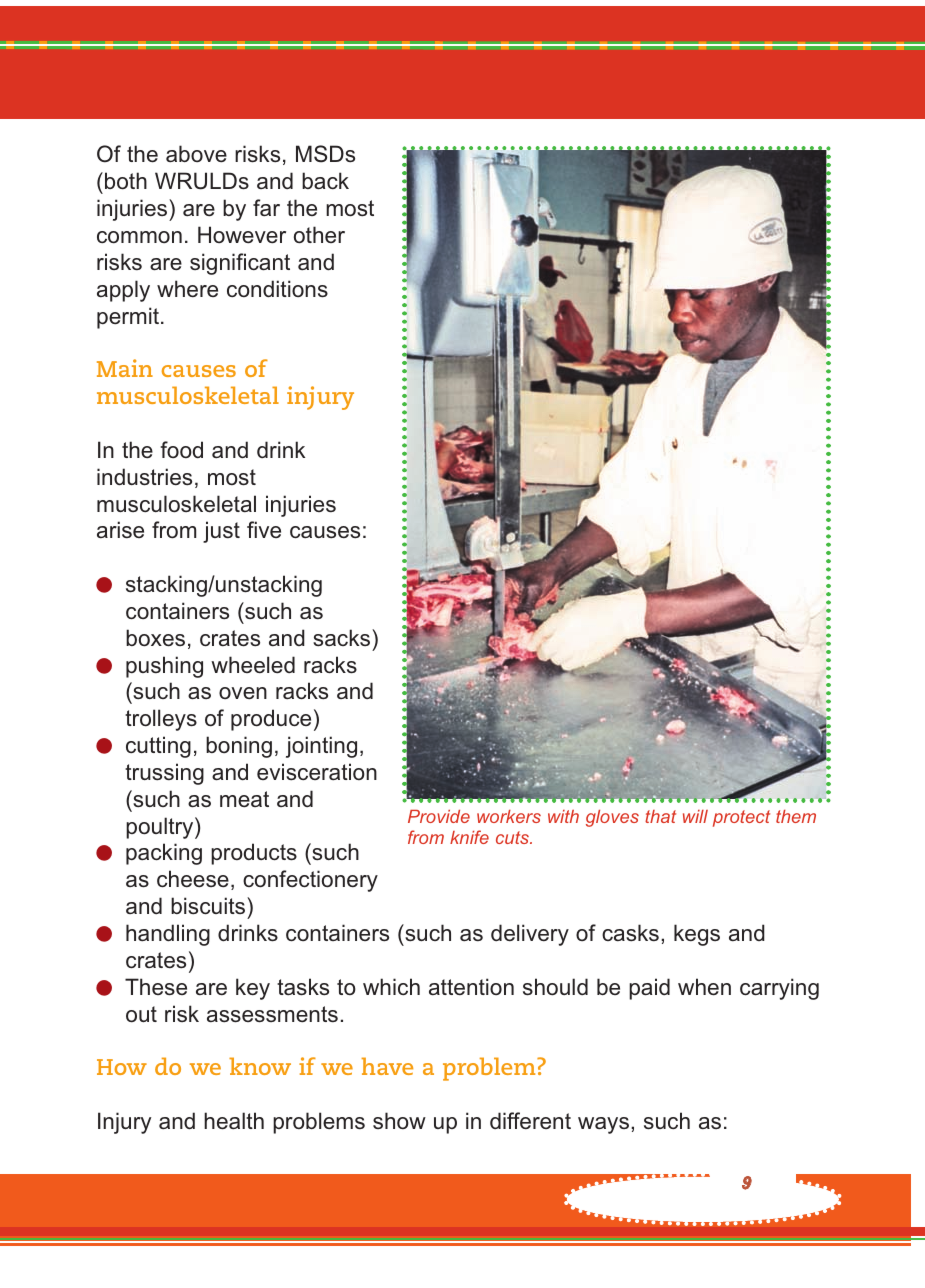 The height and width of the screenshot is (1288, 925). What do you see at coordinates (697, 935) in the screenshot?
I see `kegs` at bounding box center [697, 935].
